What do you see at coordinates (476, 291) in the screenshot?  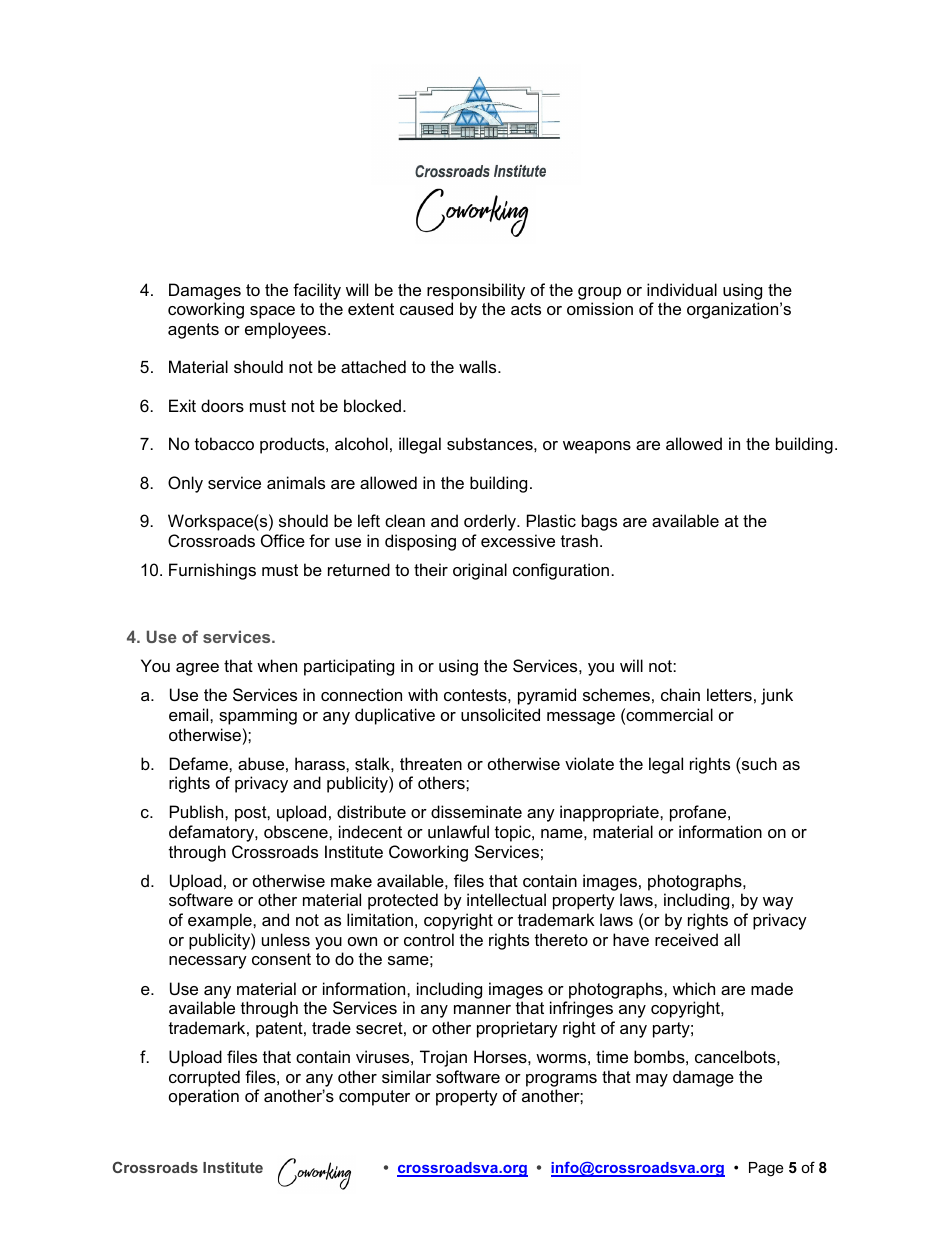 I see `responsibility` at bounding box center [476, 291].
